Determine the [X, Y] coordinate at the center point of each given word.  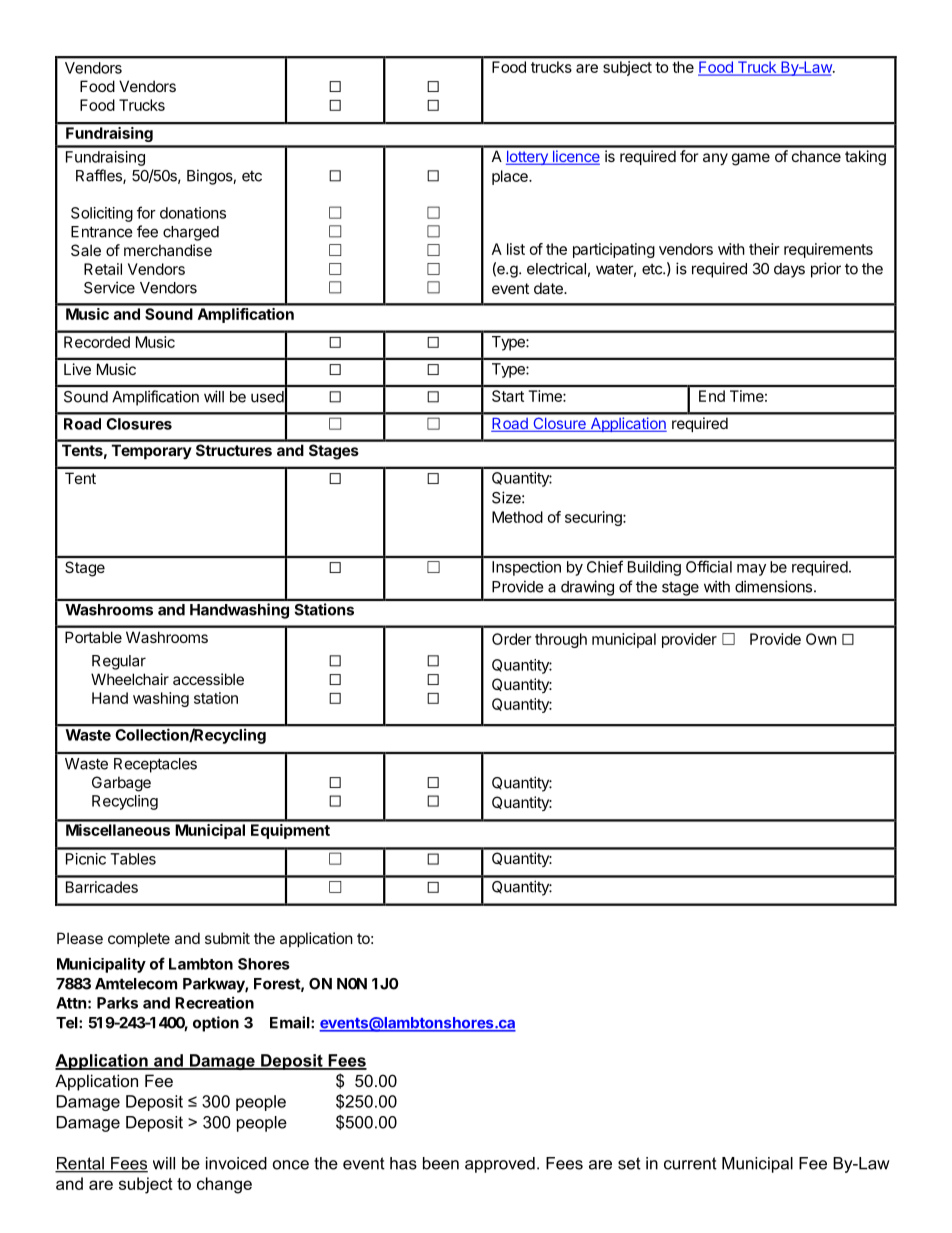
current [690, 1163]
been [441, 1163]
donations [193, 213]
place [511, 177]
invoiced [236, 1163]
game [751, 159]
